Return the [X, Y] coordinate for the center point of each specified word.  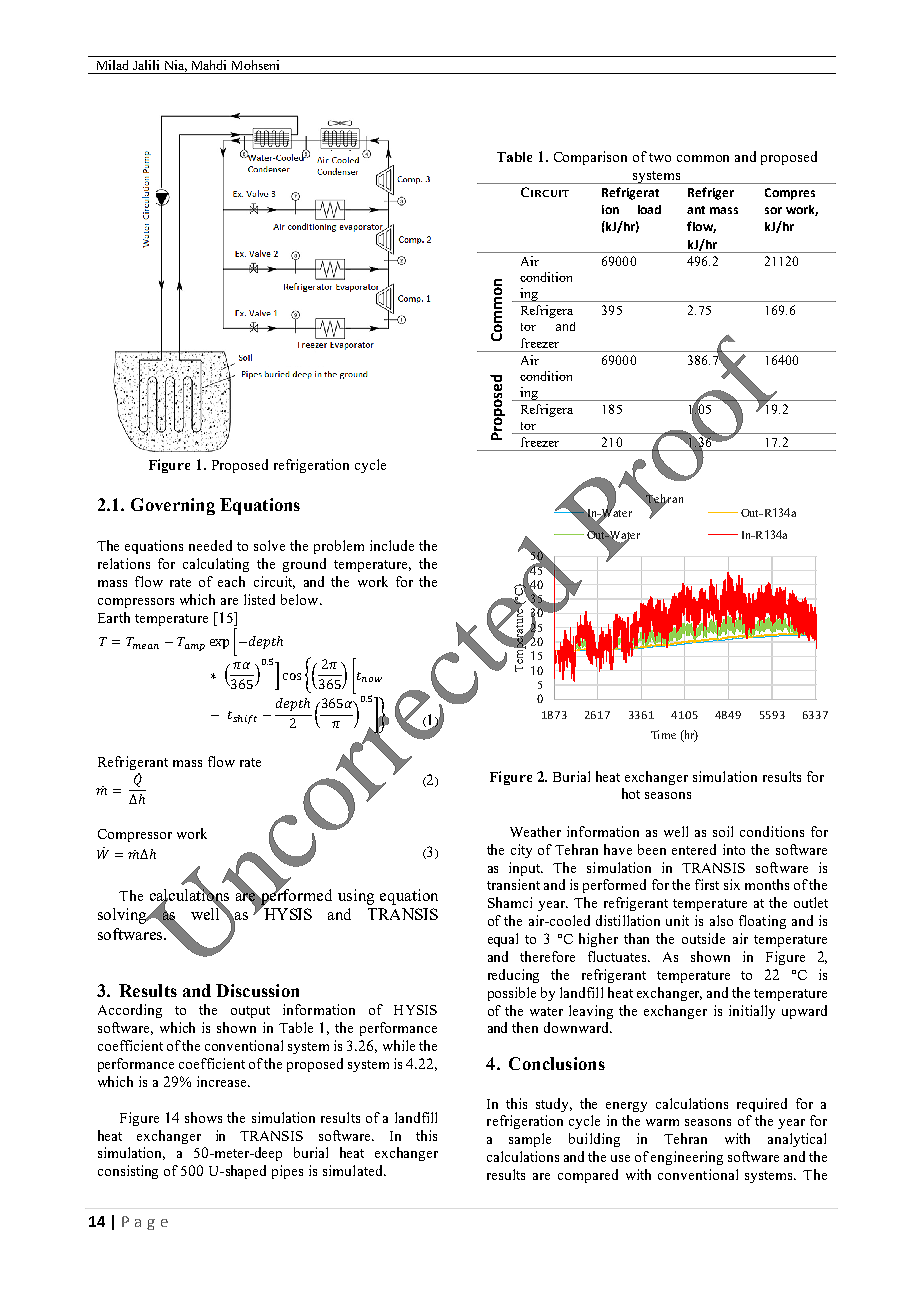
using [356, 897]
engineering [687, 1158]
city [521, 851]
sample [530, 1140]
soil [723, 831]
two [660, 157]
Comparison [590, 158]
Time [663, 734]
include [392, 545]
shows [203, 1117]
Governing [173, 506]
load [649, 209]
